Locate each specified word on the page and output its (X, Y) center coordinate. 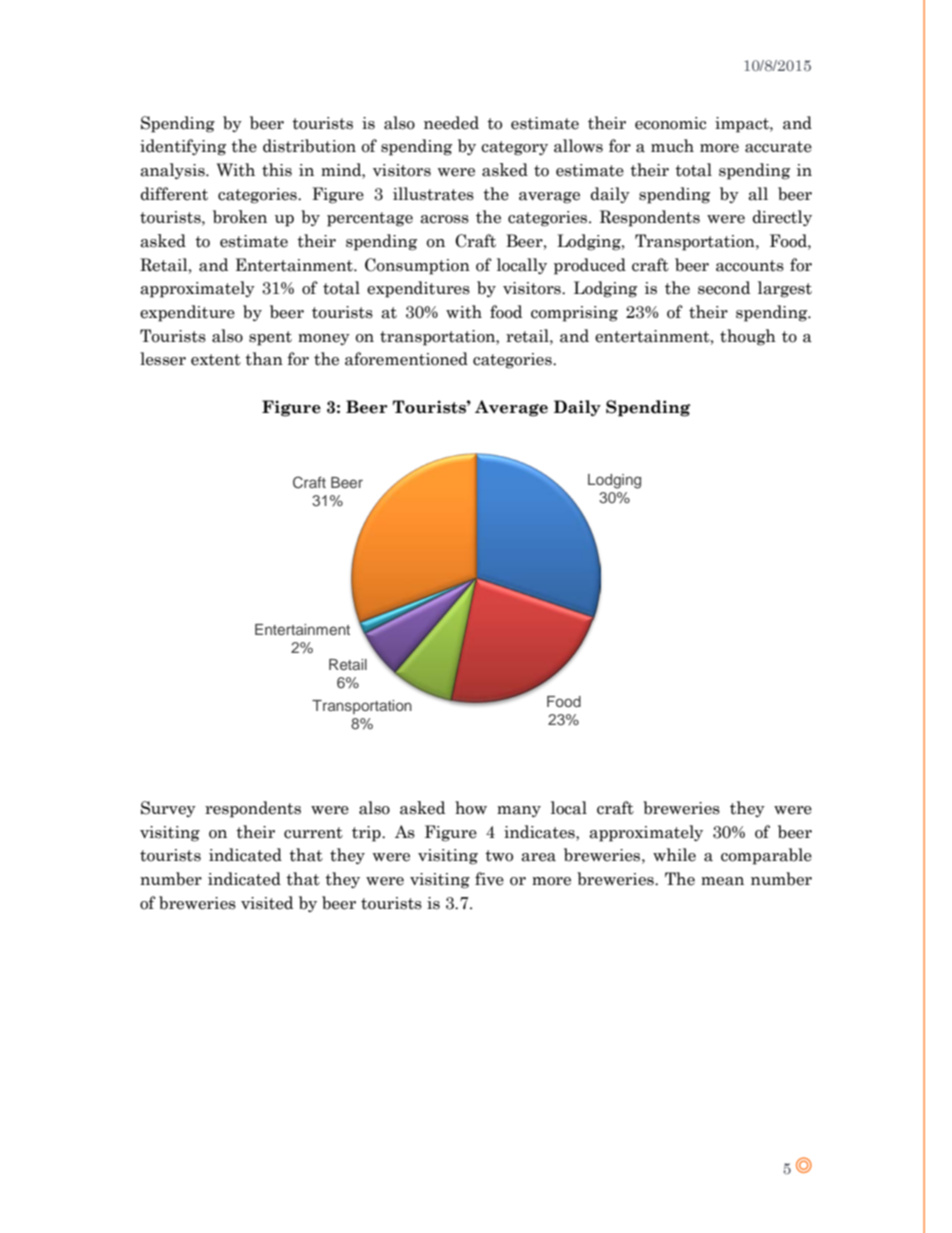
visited (267, 903)
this (277, 170)
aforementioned (406, 359)
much (672, 146)
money (324, 339)
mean (722, 881)
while (674, 855)
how (471, 808)
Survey (168, 809)
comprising (574, 314)
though (748, 337)
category (514, 148)
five (489, 879)
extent (216, 360)
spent (270, 338)
